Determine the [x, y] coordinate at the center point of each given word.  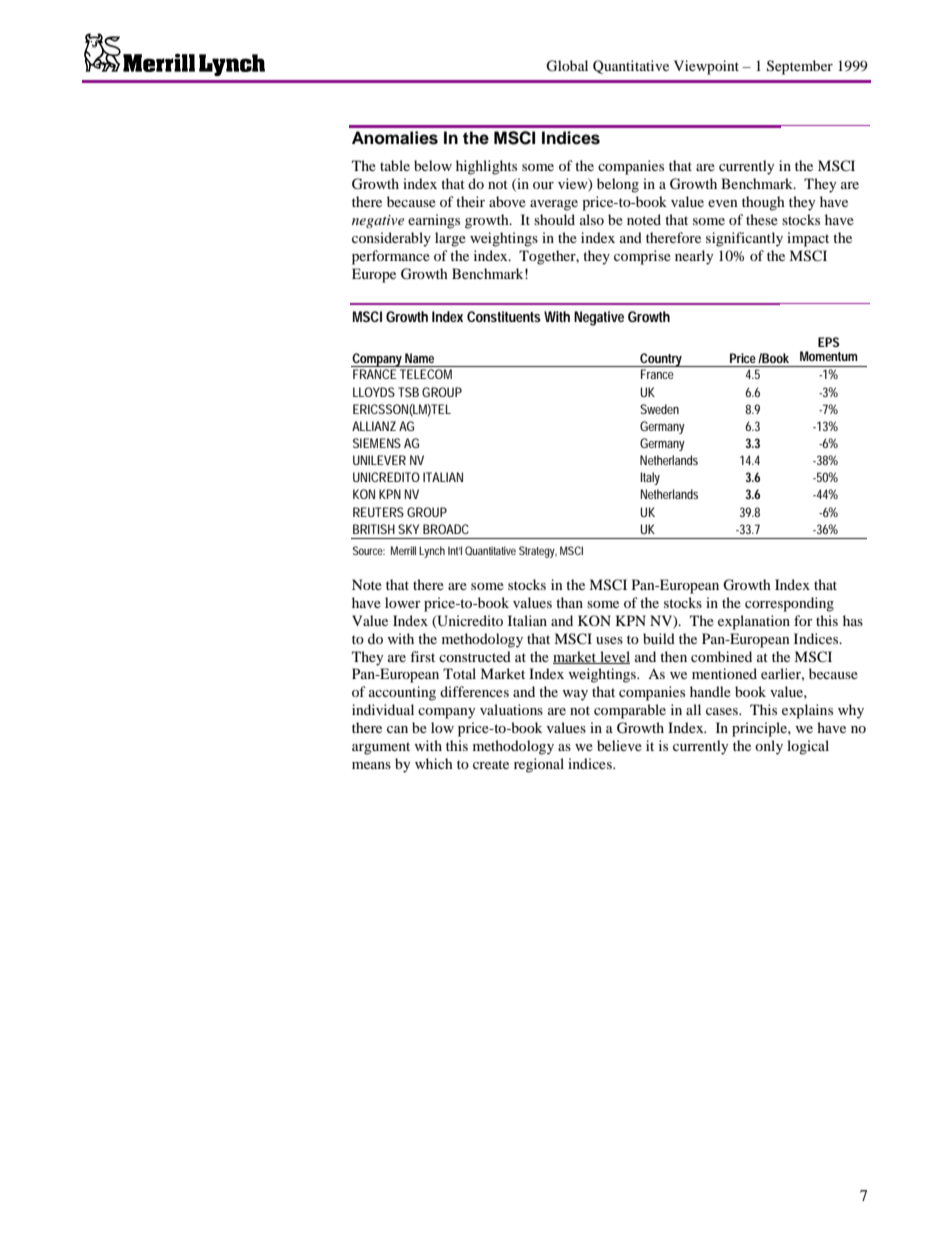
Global [567, 66]
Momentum [829, 356]
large [450, 239]
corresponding [789, 604]
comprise [642, 257]
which [434, 763]
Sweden [659, 409]
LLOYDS [374, 392]
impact [808, 239]
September [800, 67]
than [569, 602]
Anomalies [395, 138]
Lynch [432, 552]
